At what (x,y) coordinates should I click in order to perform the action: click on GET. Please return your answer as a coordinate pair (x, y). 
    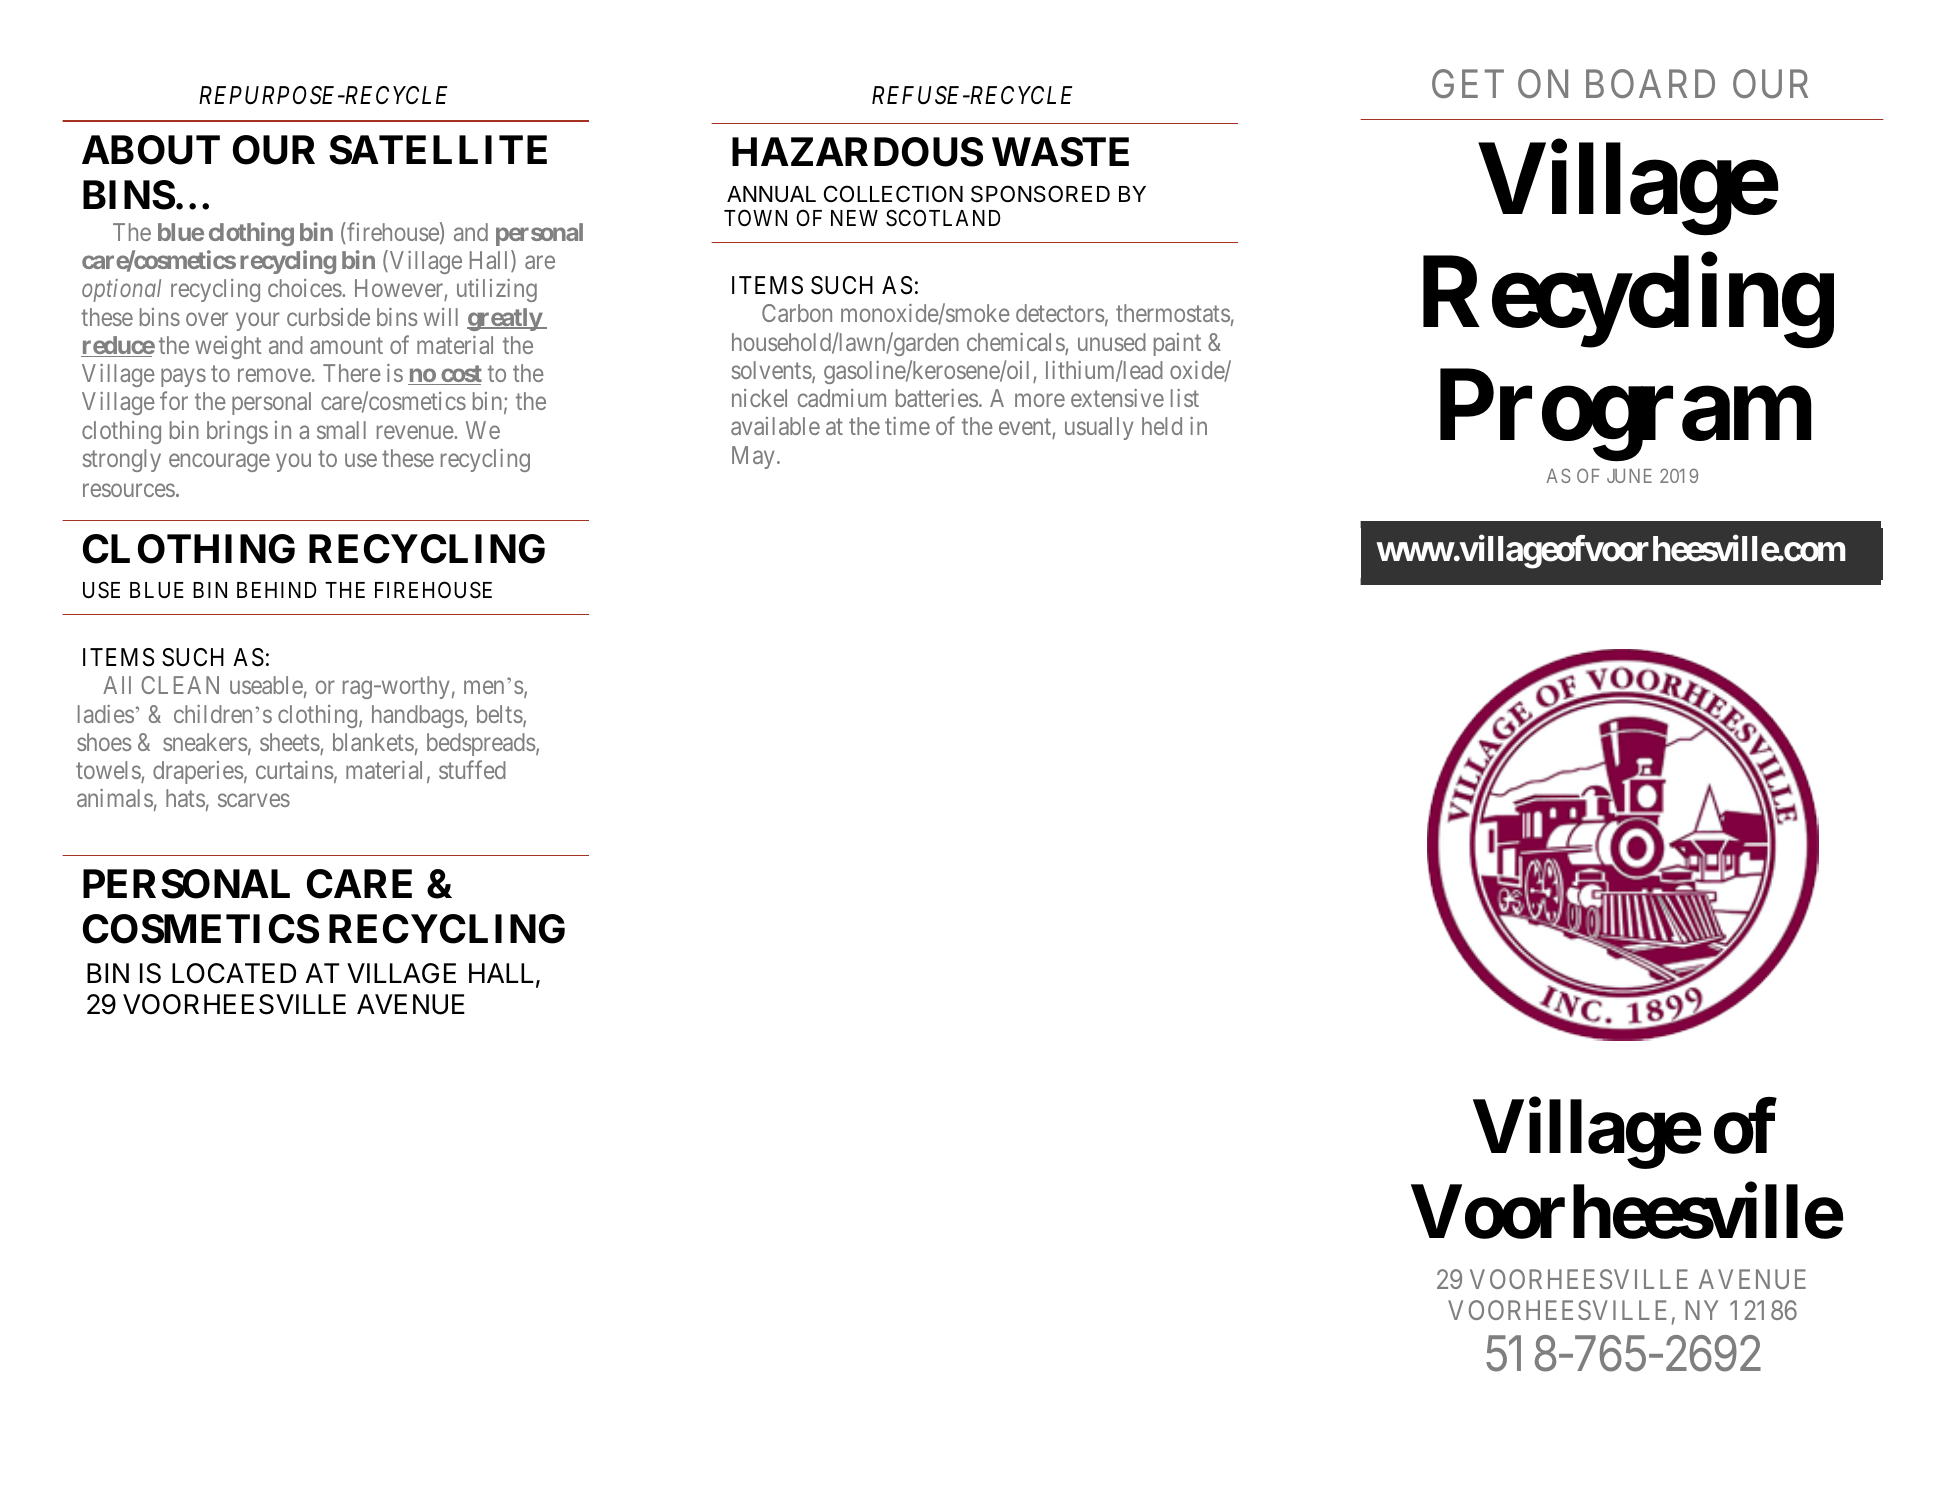
    Looking at the image, I should click on (1468, 84).
